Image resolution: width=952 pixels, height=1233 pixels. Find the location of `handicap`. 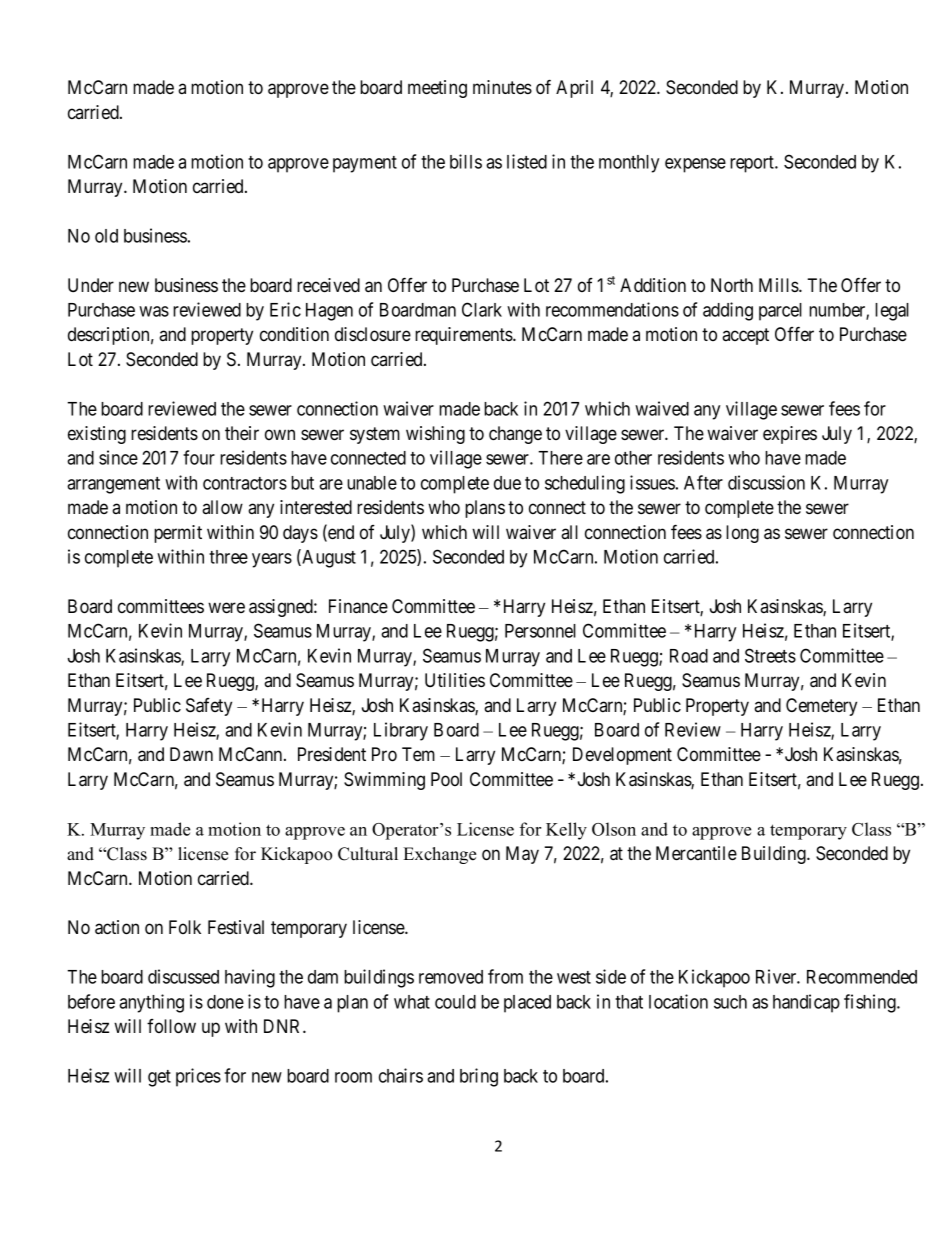

handicap is located at coordinates (806, 1003).
